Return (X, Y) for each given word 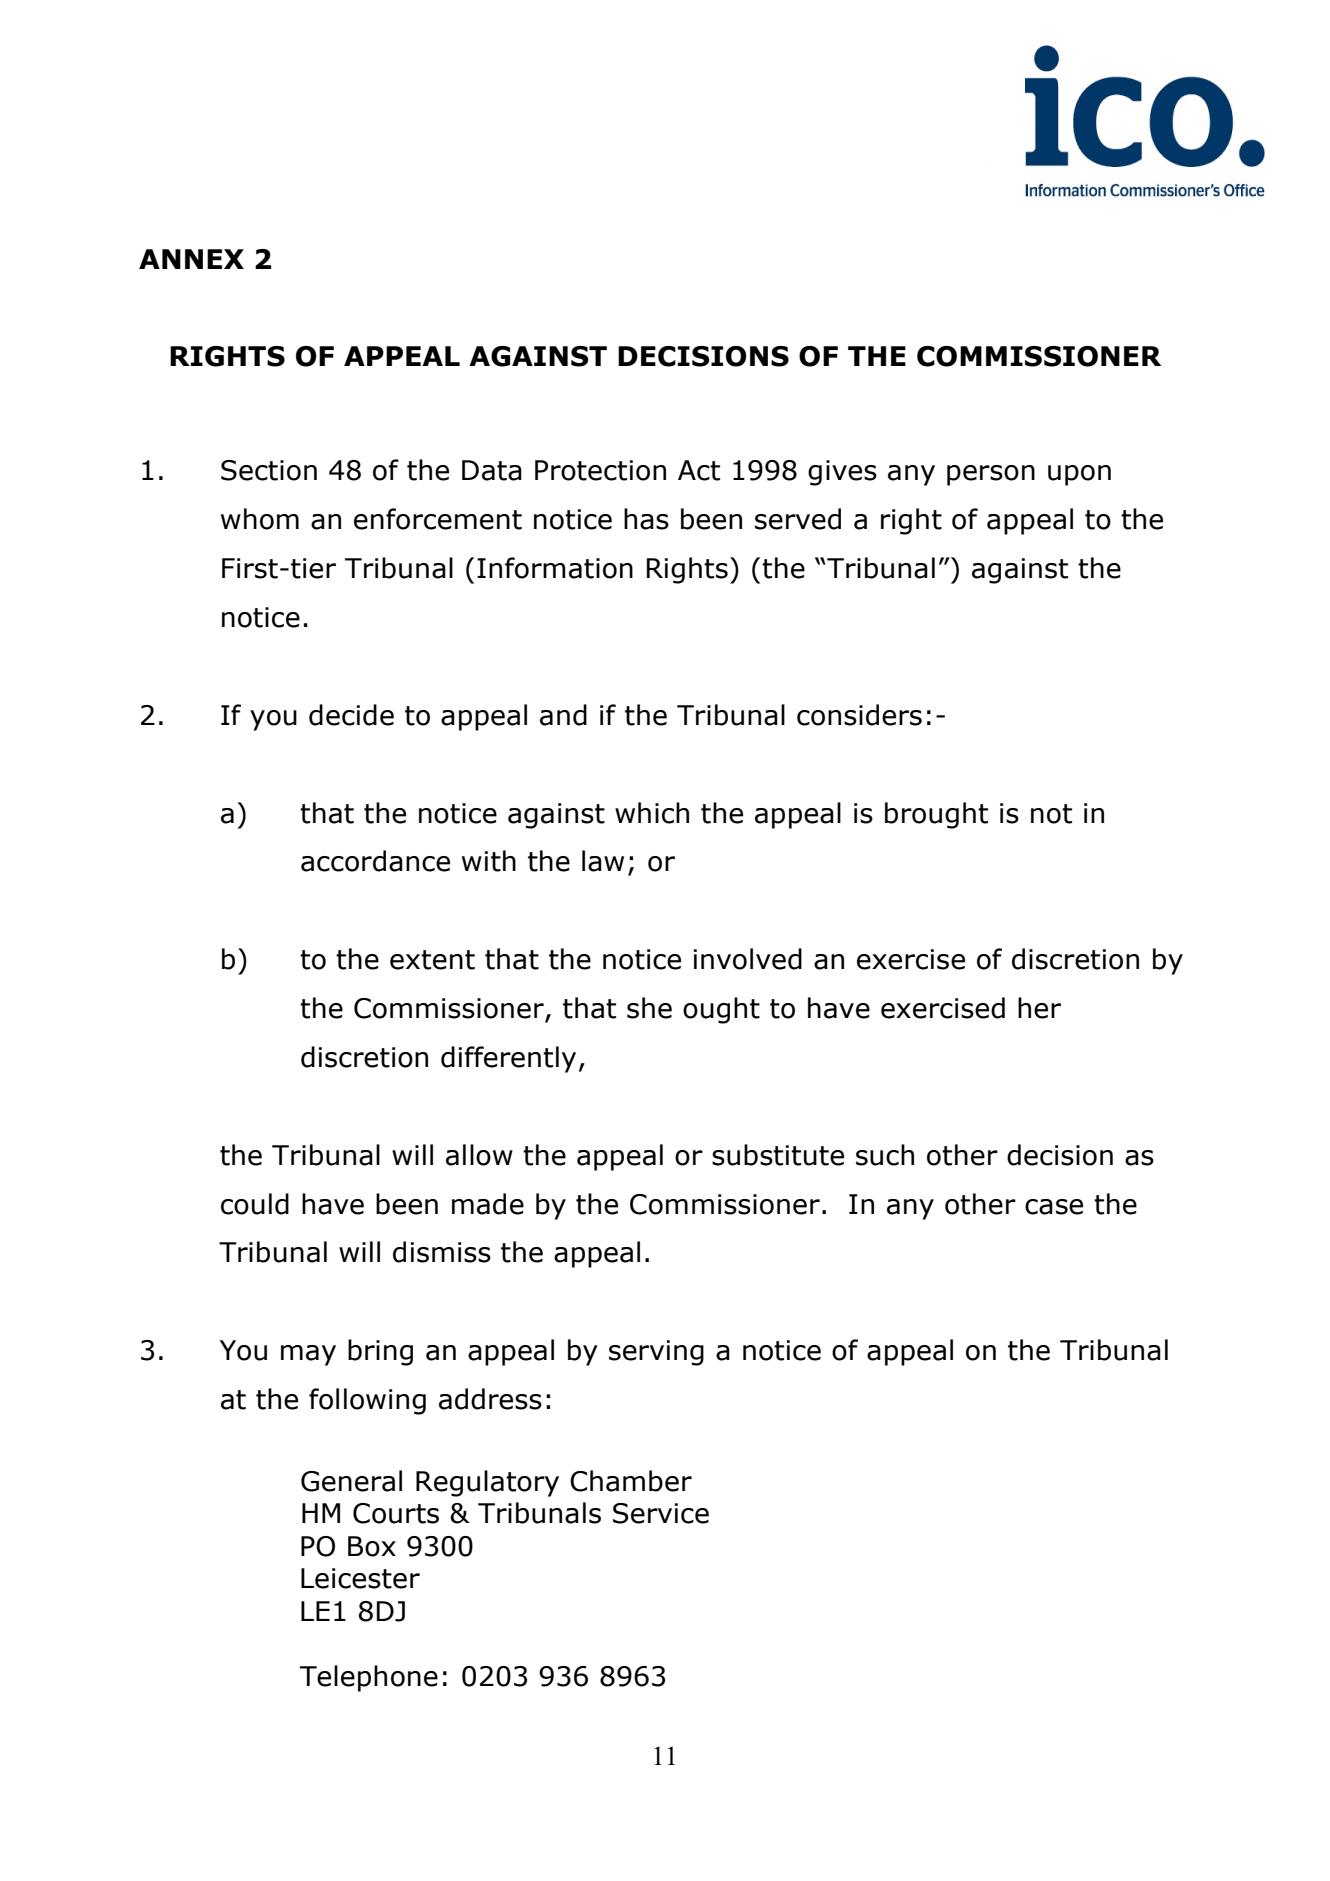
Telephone (369, 1678)
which (652, 813)
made (488, 1204)
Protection (600, 470)
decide (351, 715)
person (991, 475)
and (563, 715)
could (255, 1204)
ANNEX (191, 259)
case (1054, 1207)
